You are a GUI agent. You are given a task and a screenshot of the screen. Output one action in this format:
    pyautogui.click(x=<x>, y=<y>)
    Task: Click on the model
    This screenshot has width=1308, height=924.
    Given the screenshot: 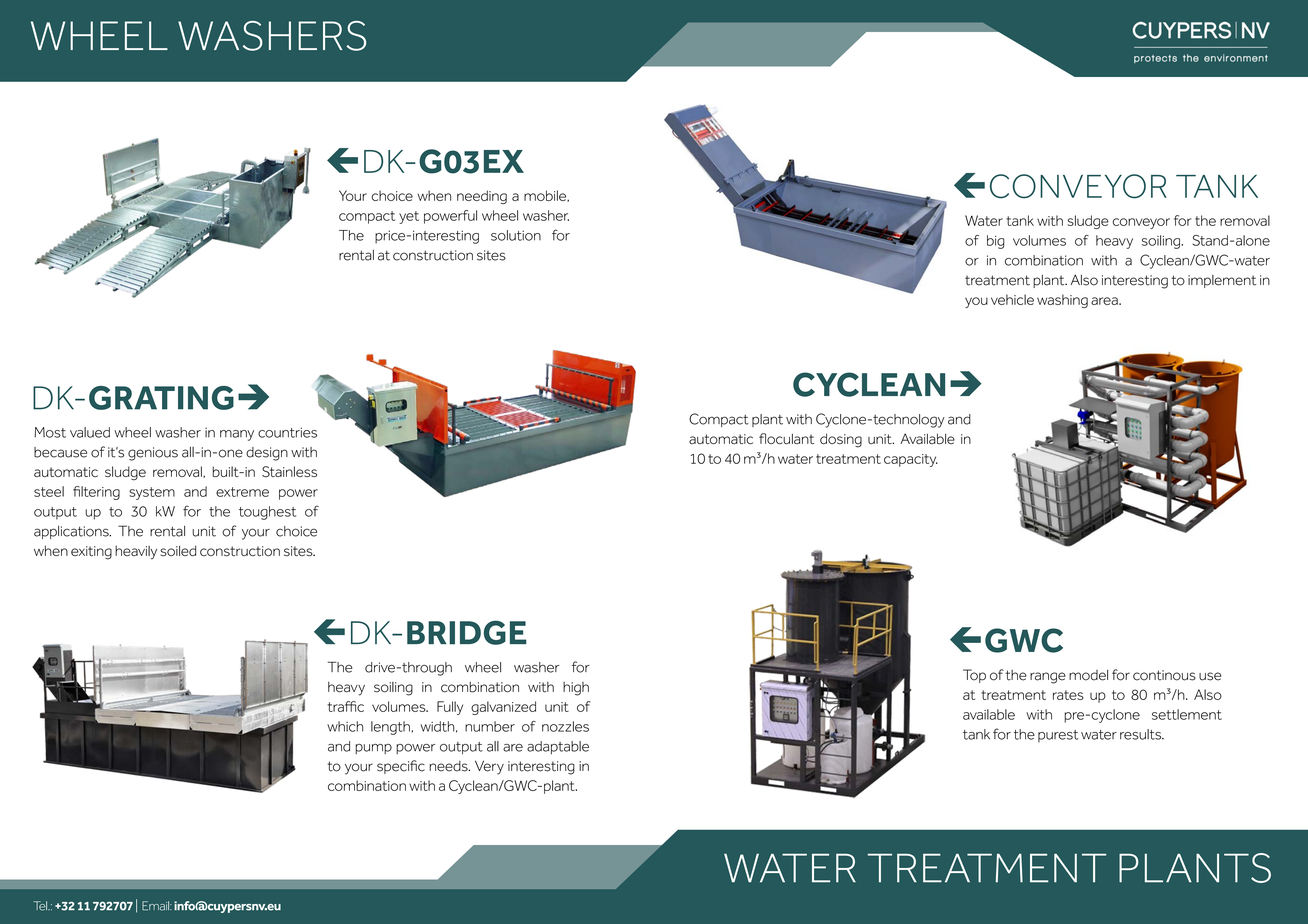 What is the action you would take?
    pyautogui.click(x=1088, y=675)
